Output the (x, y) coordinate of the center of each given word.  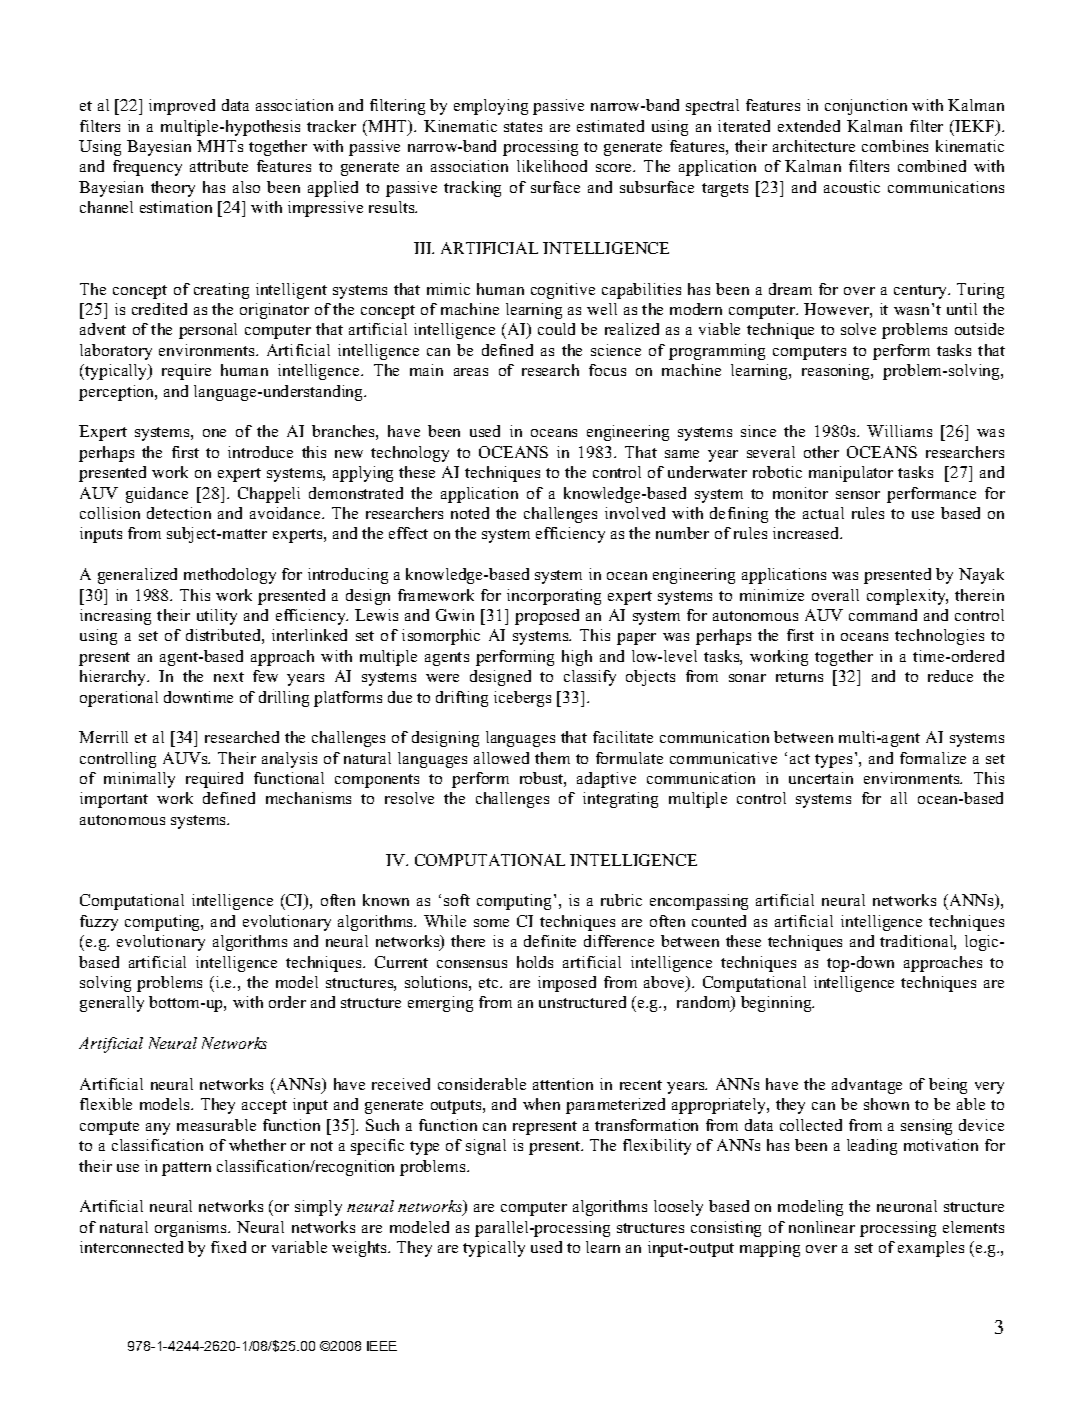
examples (931, 1249)
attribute (219, 166)
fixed (228, 1247)
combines (895, 146)
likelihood (552, 166)
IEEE (382, 1346)
